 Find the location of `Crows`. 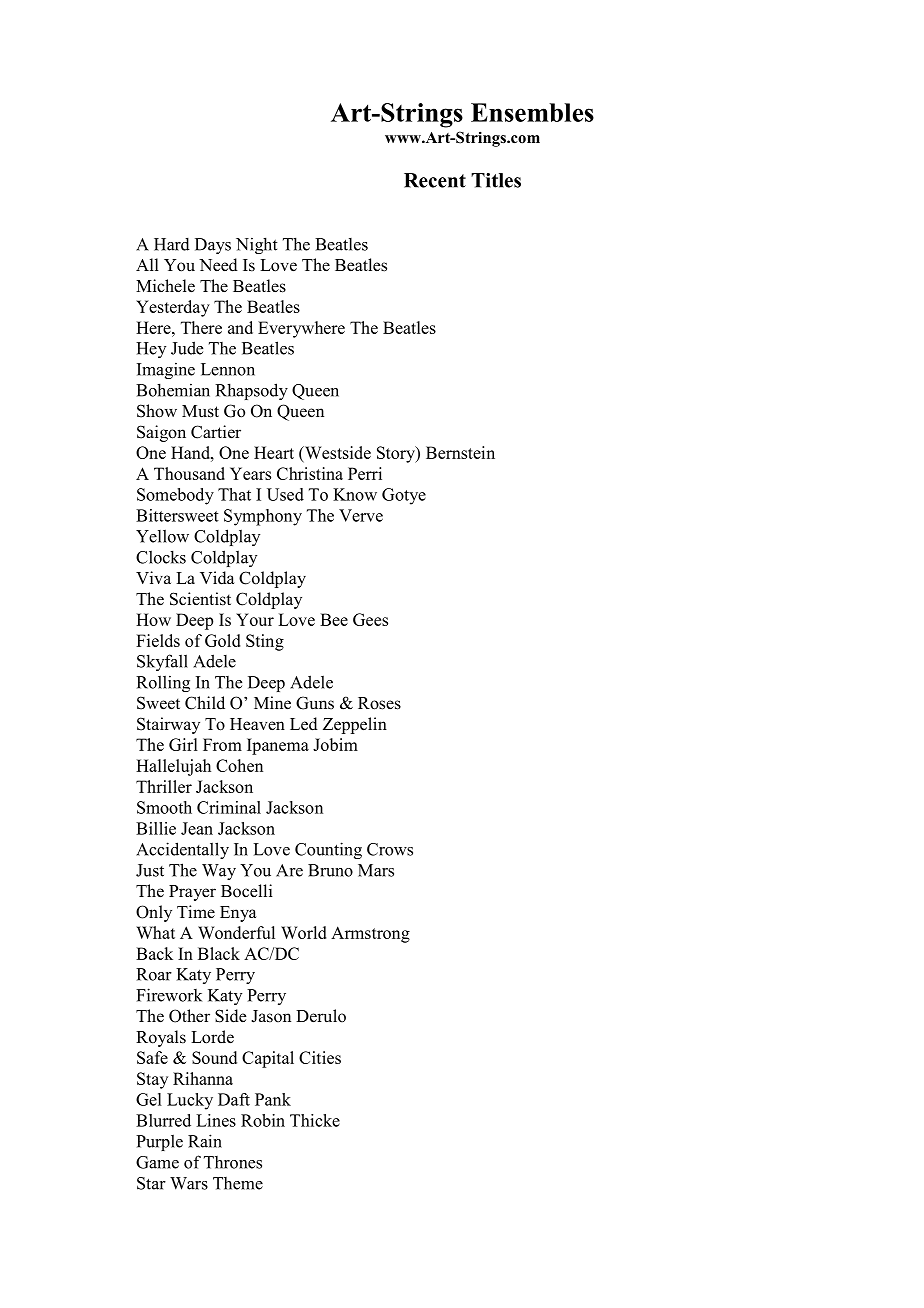

Crows is located at coordinates (390, 849).
